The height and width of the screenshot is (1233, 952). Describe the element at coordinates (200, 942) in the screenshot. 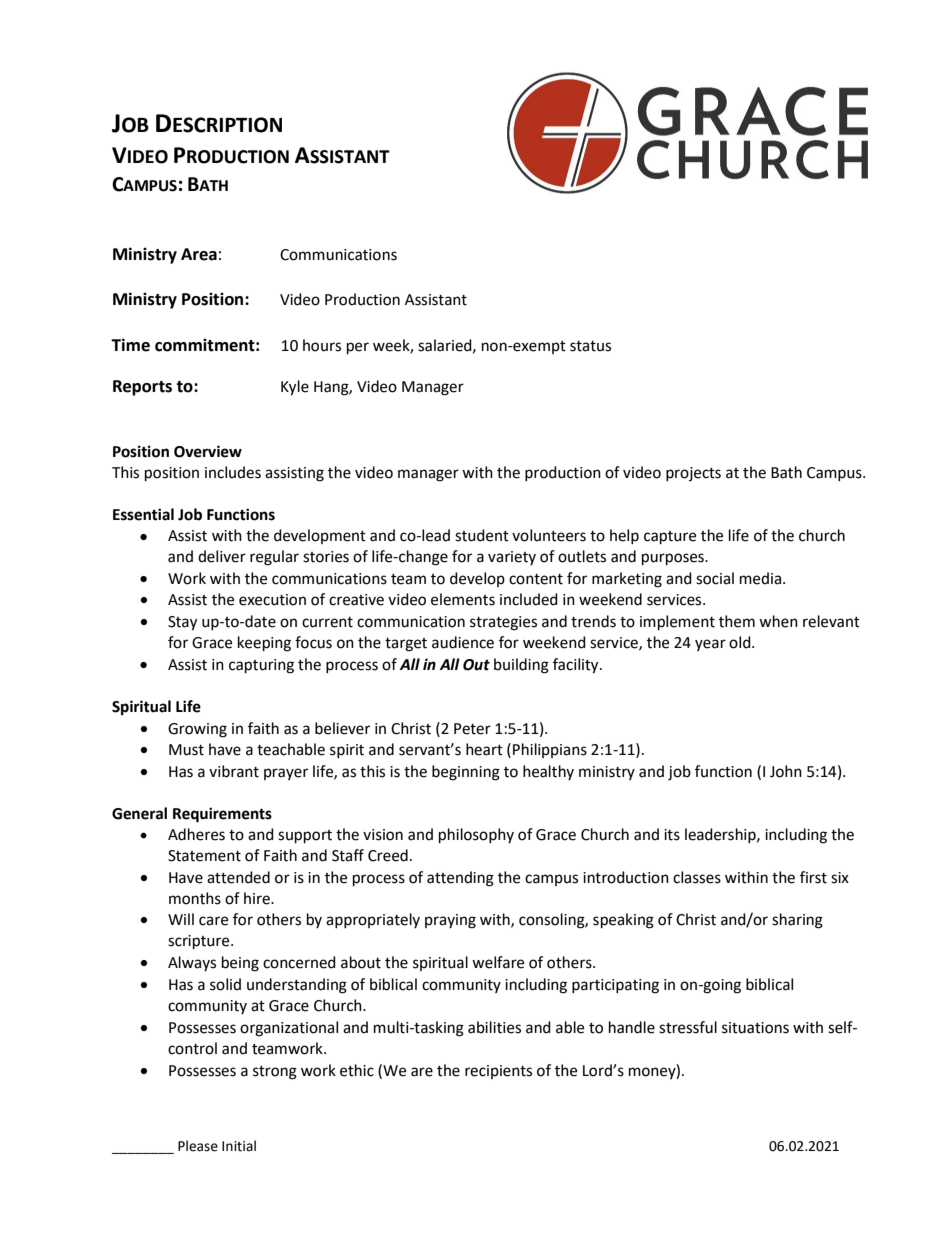

I see `scripture` at that location.
